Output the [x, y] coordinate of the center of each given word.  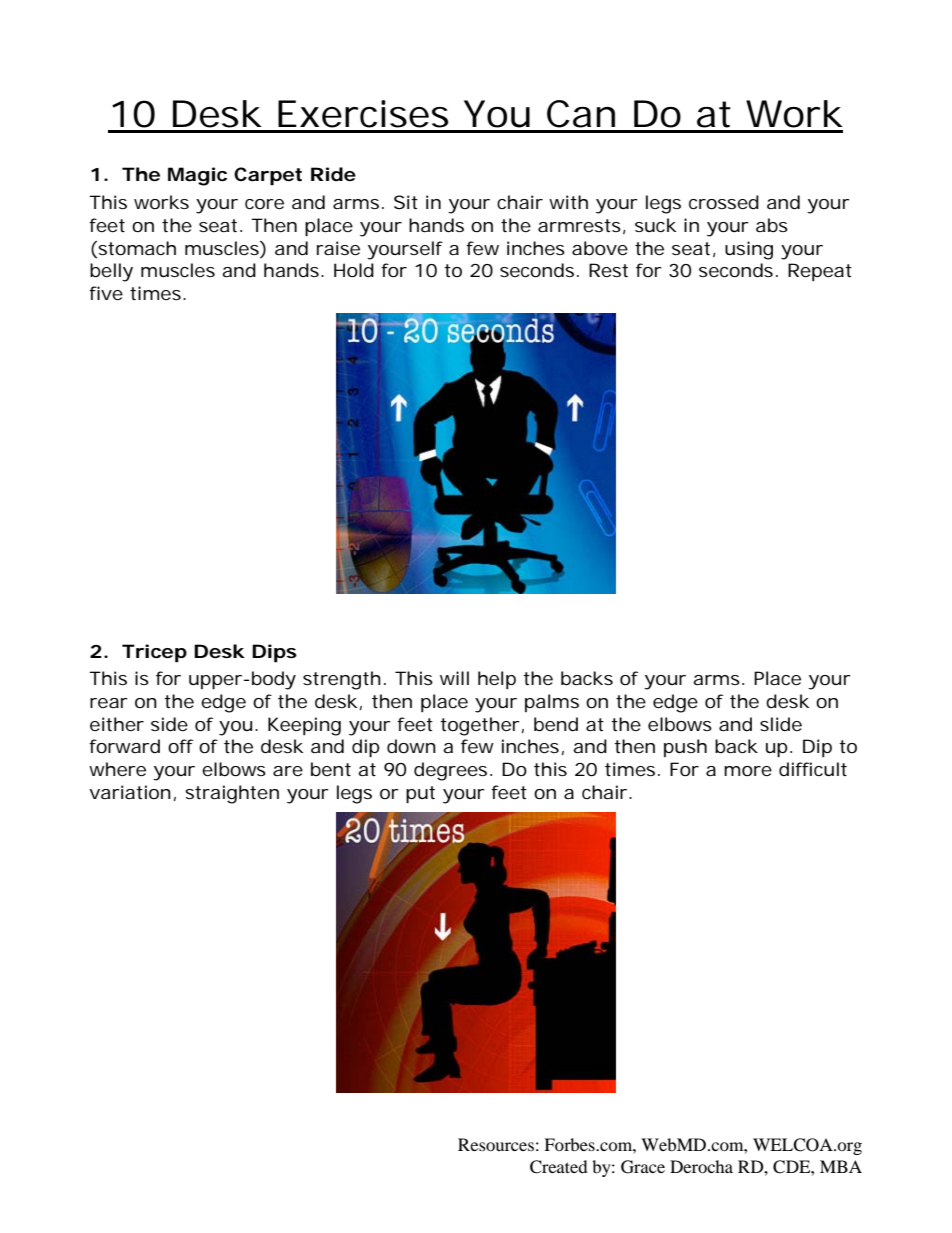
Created [559, 1167]
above [600, 248]
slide [781, 724]
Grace [643, 1167]
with [568, 202]
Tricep [154, 653]
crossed [724, 202]
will [454, 678]
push [685, 748]
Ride [333, 174]
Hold [354, 270]
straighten [232, 794]
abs [772, 225]
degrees [453, 771]
